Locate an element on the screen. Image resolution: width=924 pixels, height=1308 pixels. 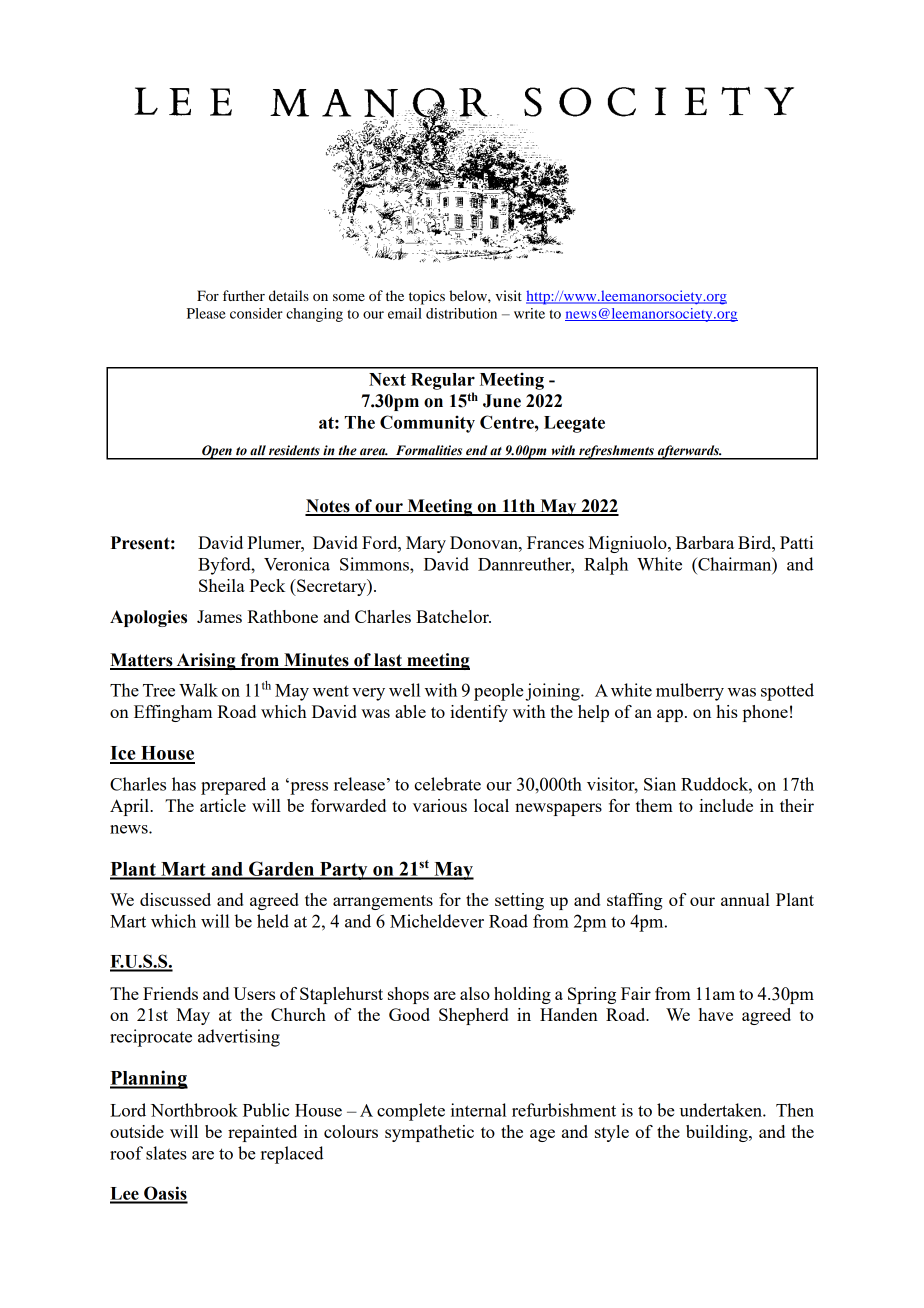
Northbrook is located at coordinates (194, 1110).
